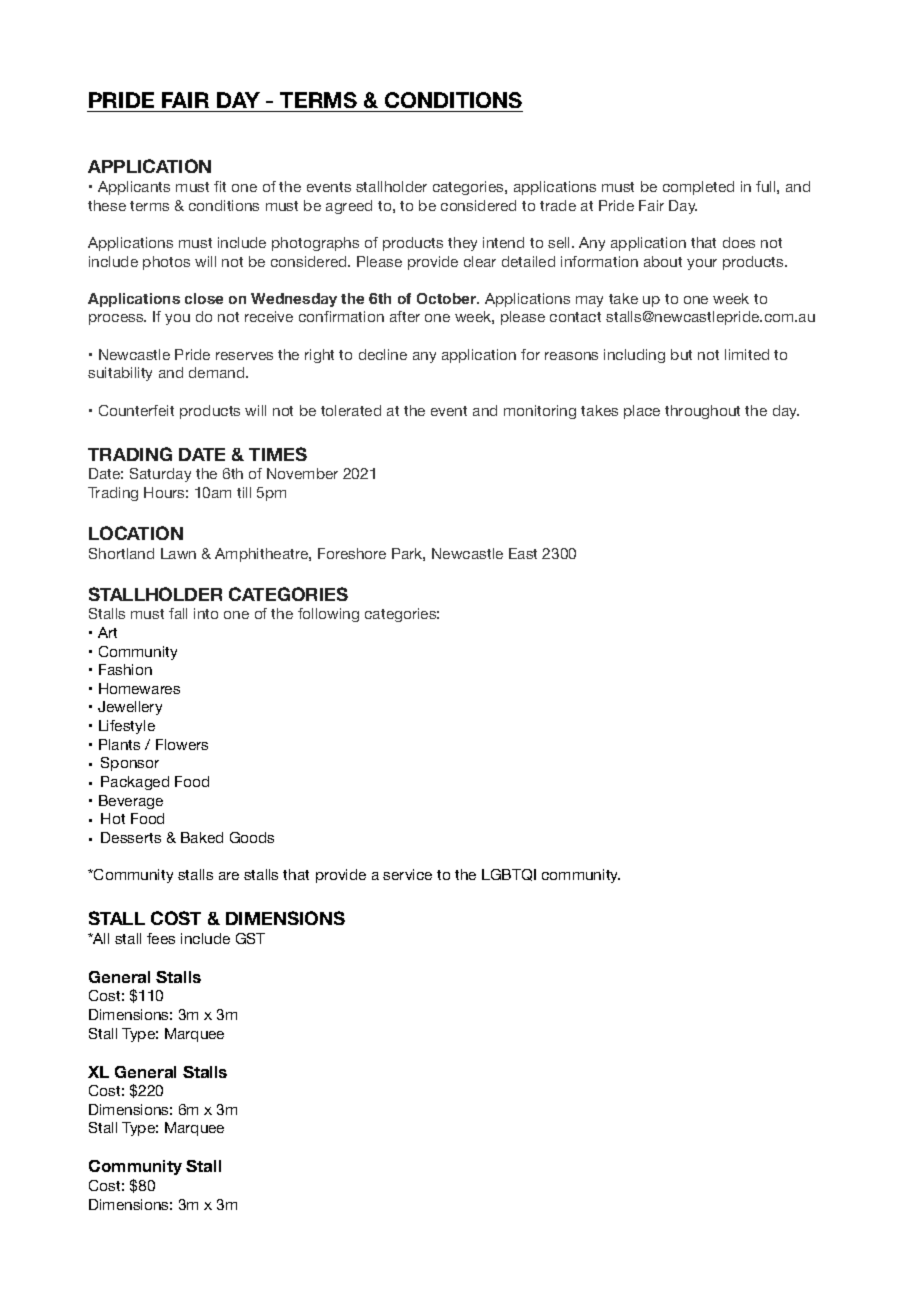 The image size is (924, 1308). Describe the element at coordinates (220, 186) in the screenshot. I see `fit` at that location.
